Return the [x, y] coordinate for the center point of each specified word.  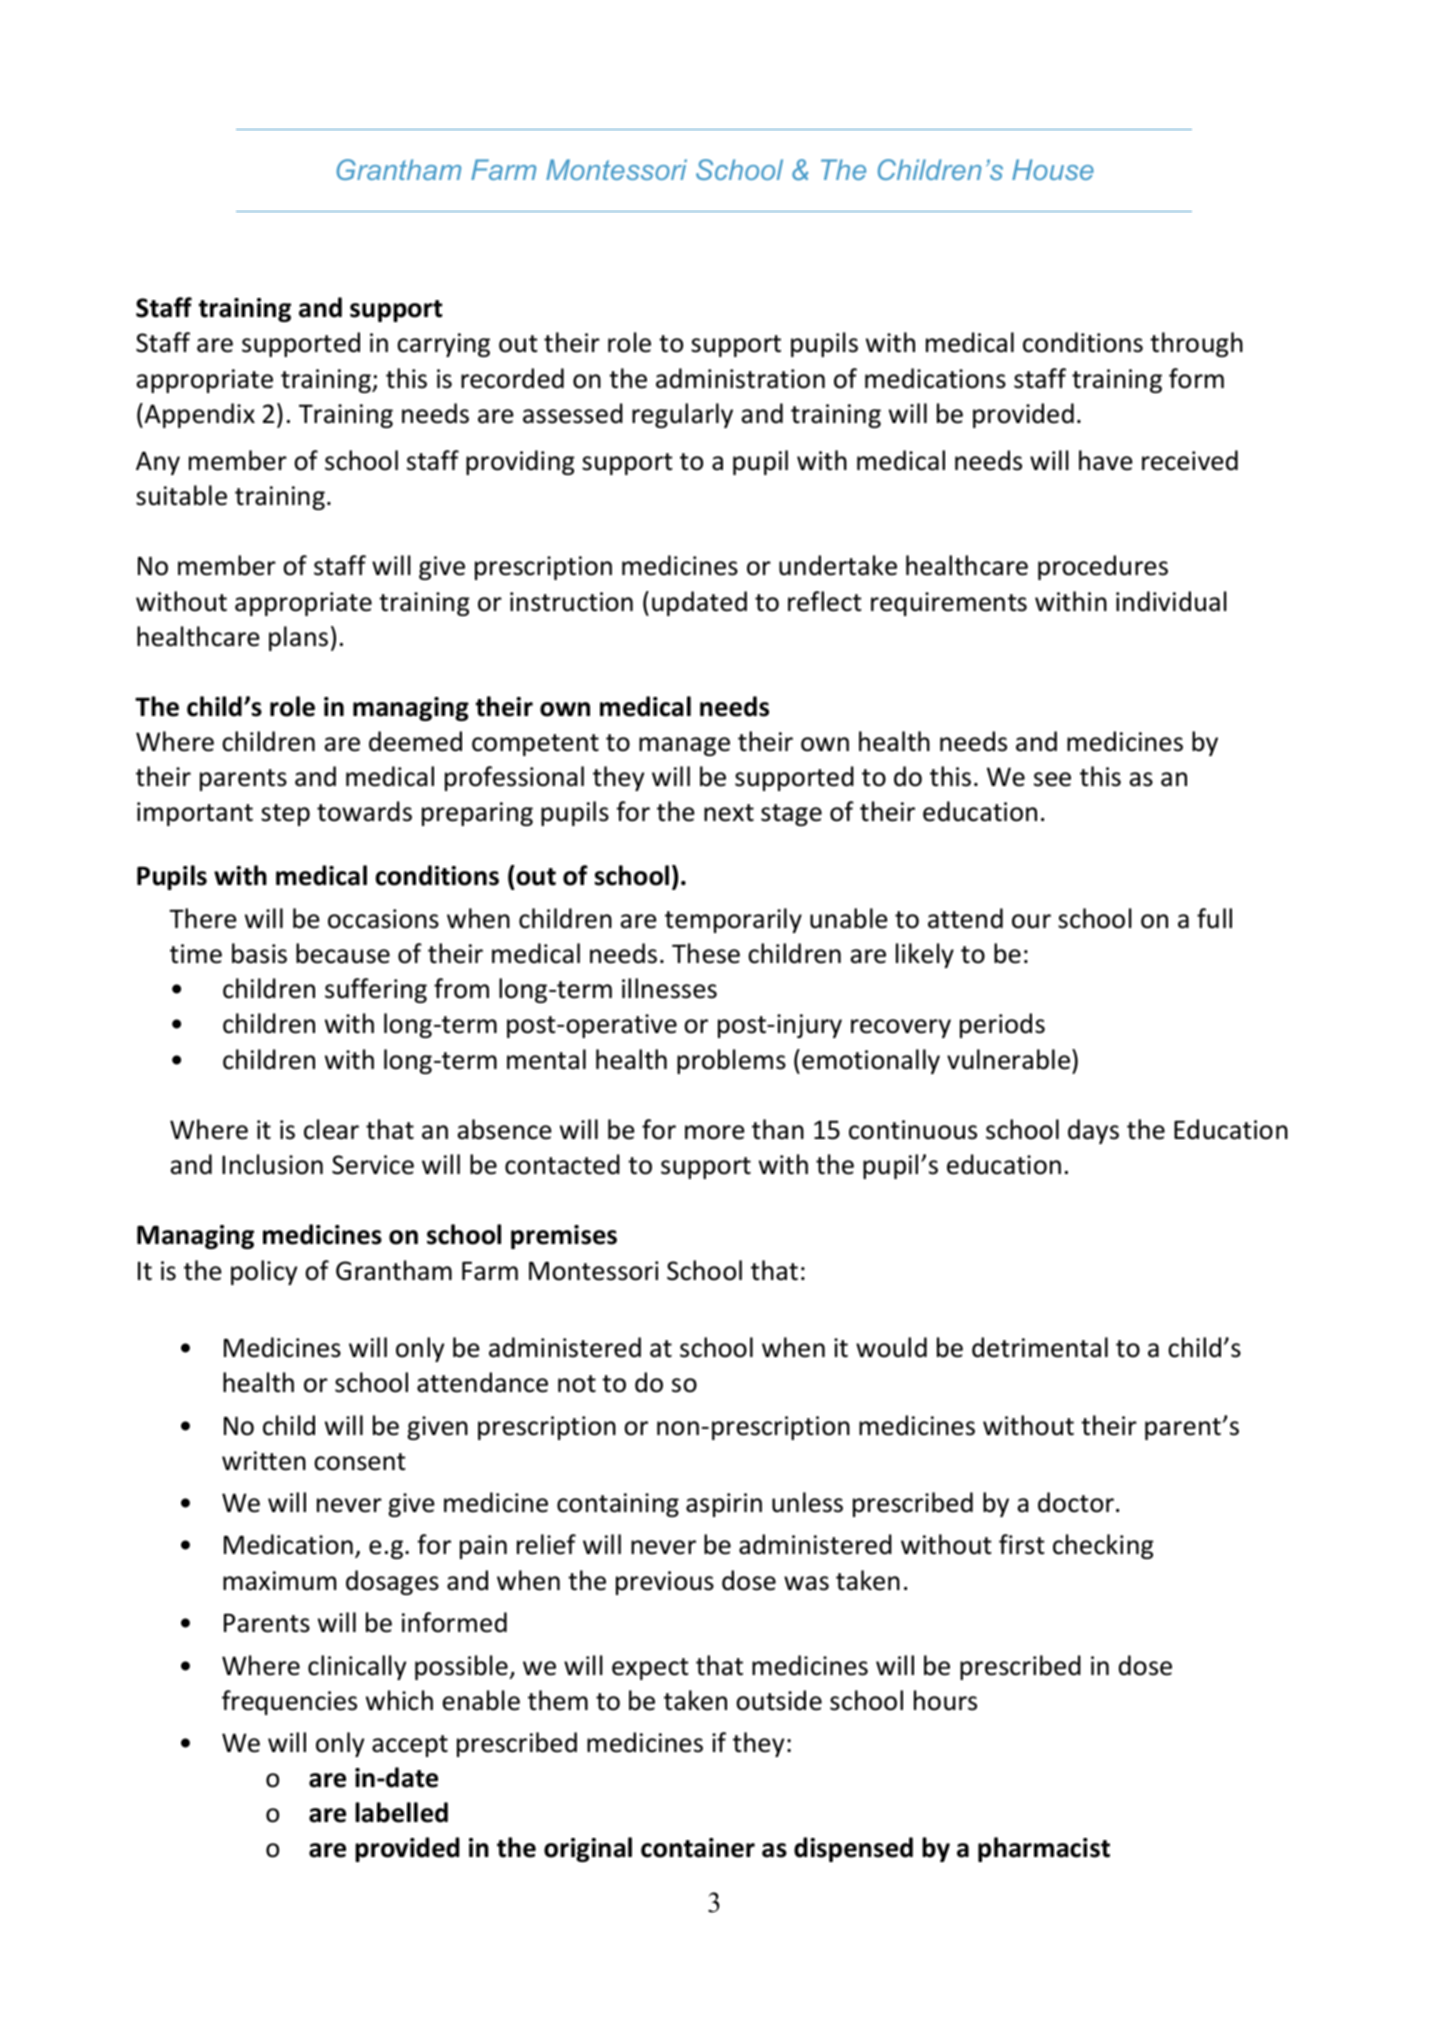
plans [298, 638]
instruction [571, 602]
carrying [443, 345]
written [264, 1461]
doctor [1076, 1502]
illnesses [669, 988]
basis [259, 953]
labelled [401, 1812]
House [1053, 169]
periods [1002, 1025]
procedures [1103, 567]
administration [740, 378]
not [577, 1384]
